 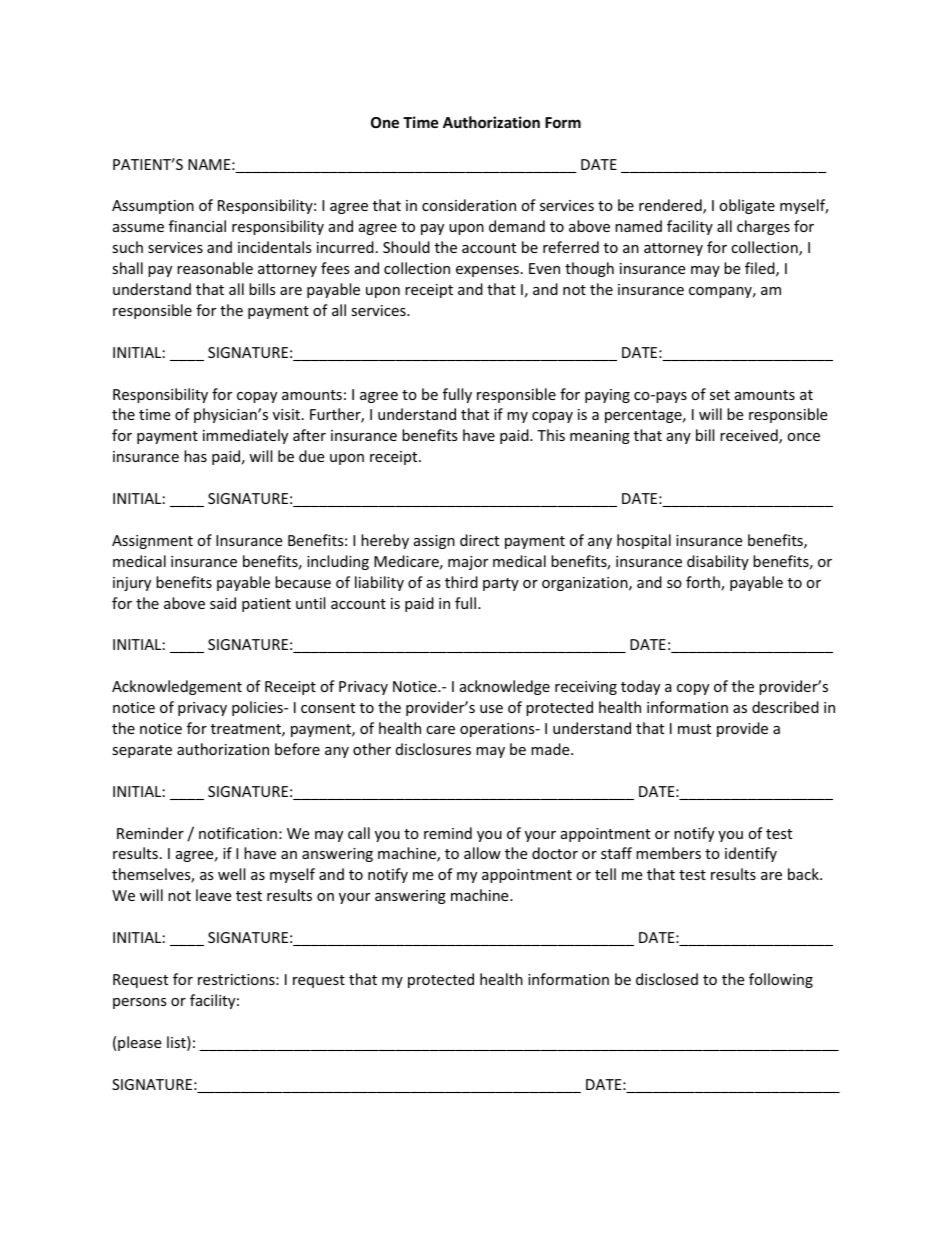 What do you see at coordinates (238, 833) in the document?
I see `notification` at bounding box center [238, 833].
